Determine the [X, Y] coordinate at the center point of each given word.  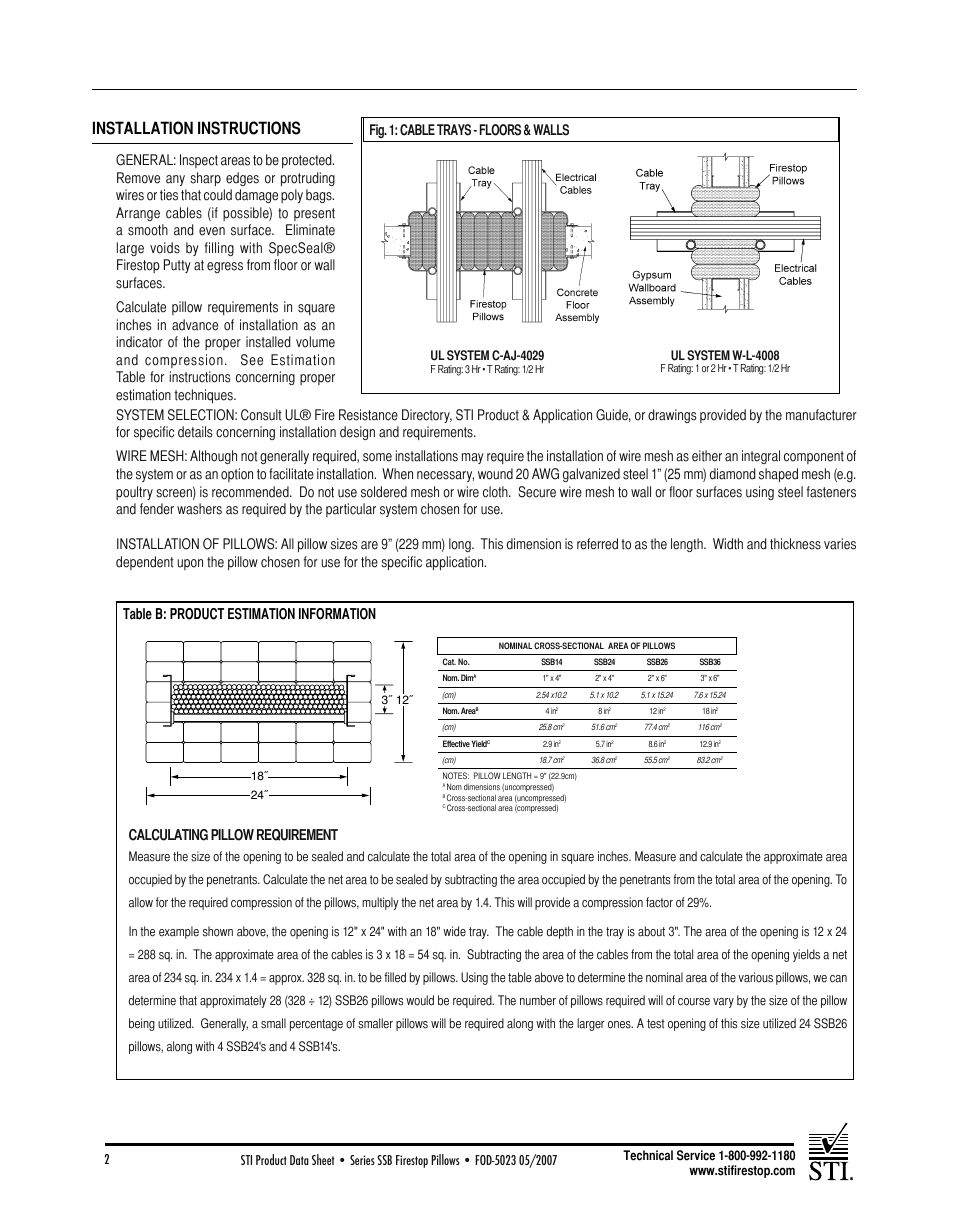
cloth [496, 492]
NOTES [456, 775]
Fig [378, 131]
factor [659, 902]
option [237, 475]
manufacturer [821, 415]
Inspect [199, 161]
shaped [778, 475]
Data [299, 1160]
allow [141, 902]
